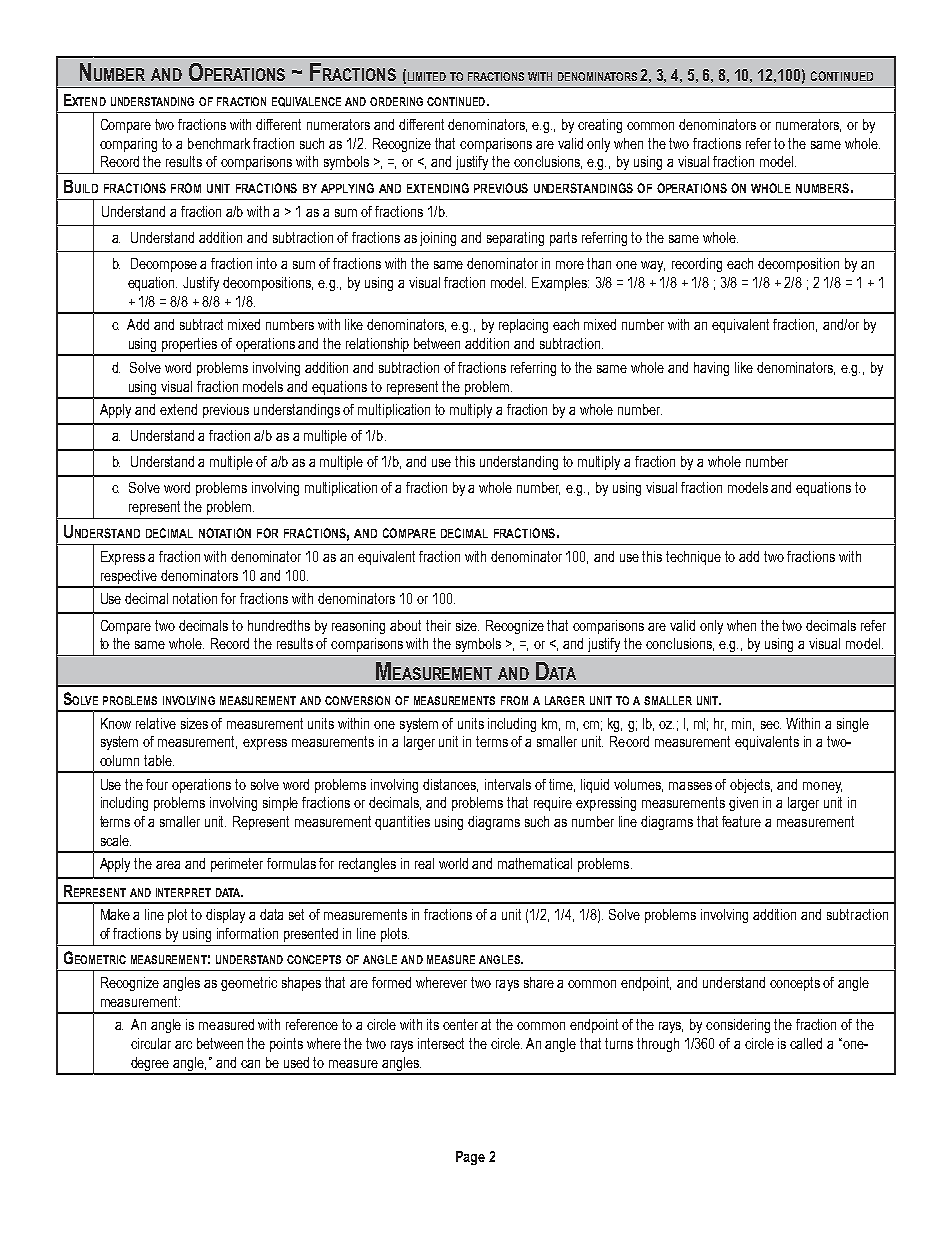  Describe the element at coordinates (219, 143) in the document. I see `benchmark` at that location.
